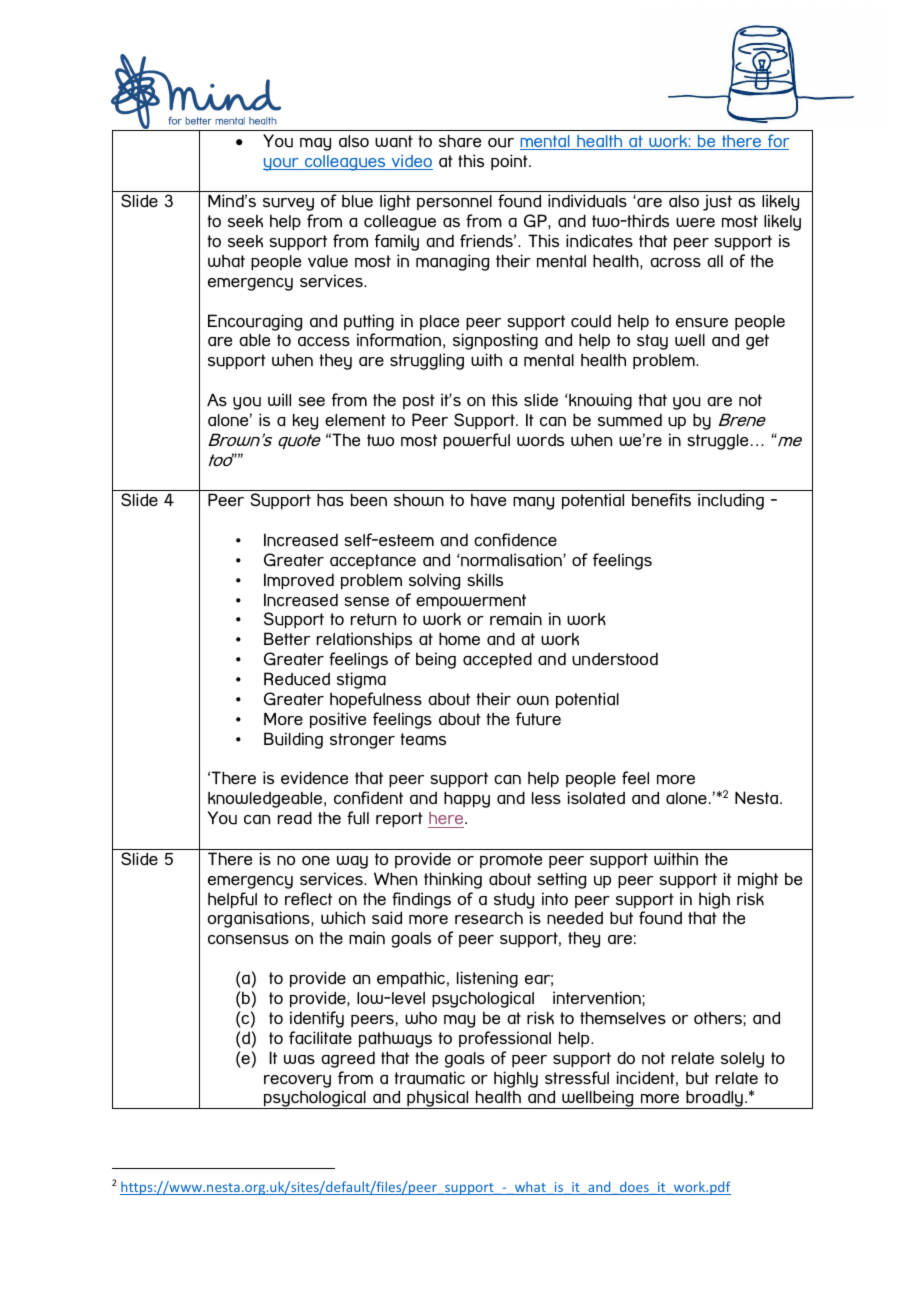 This screenshot has width=924, height=1308. What do you see at coordinates (488, 500) in the screenshot?
I see `have` at bounding box center [488, 500].
